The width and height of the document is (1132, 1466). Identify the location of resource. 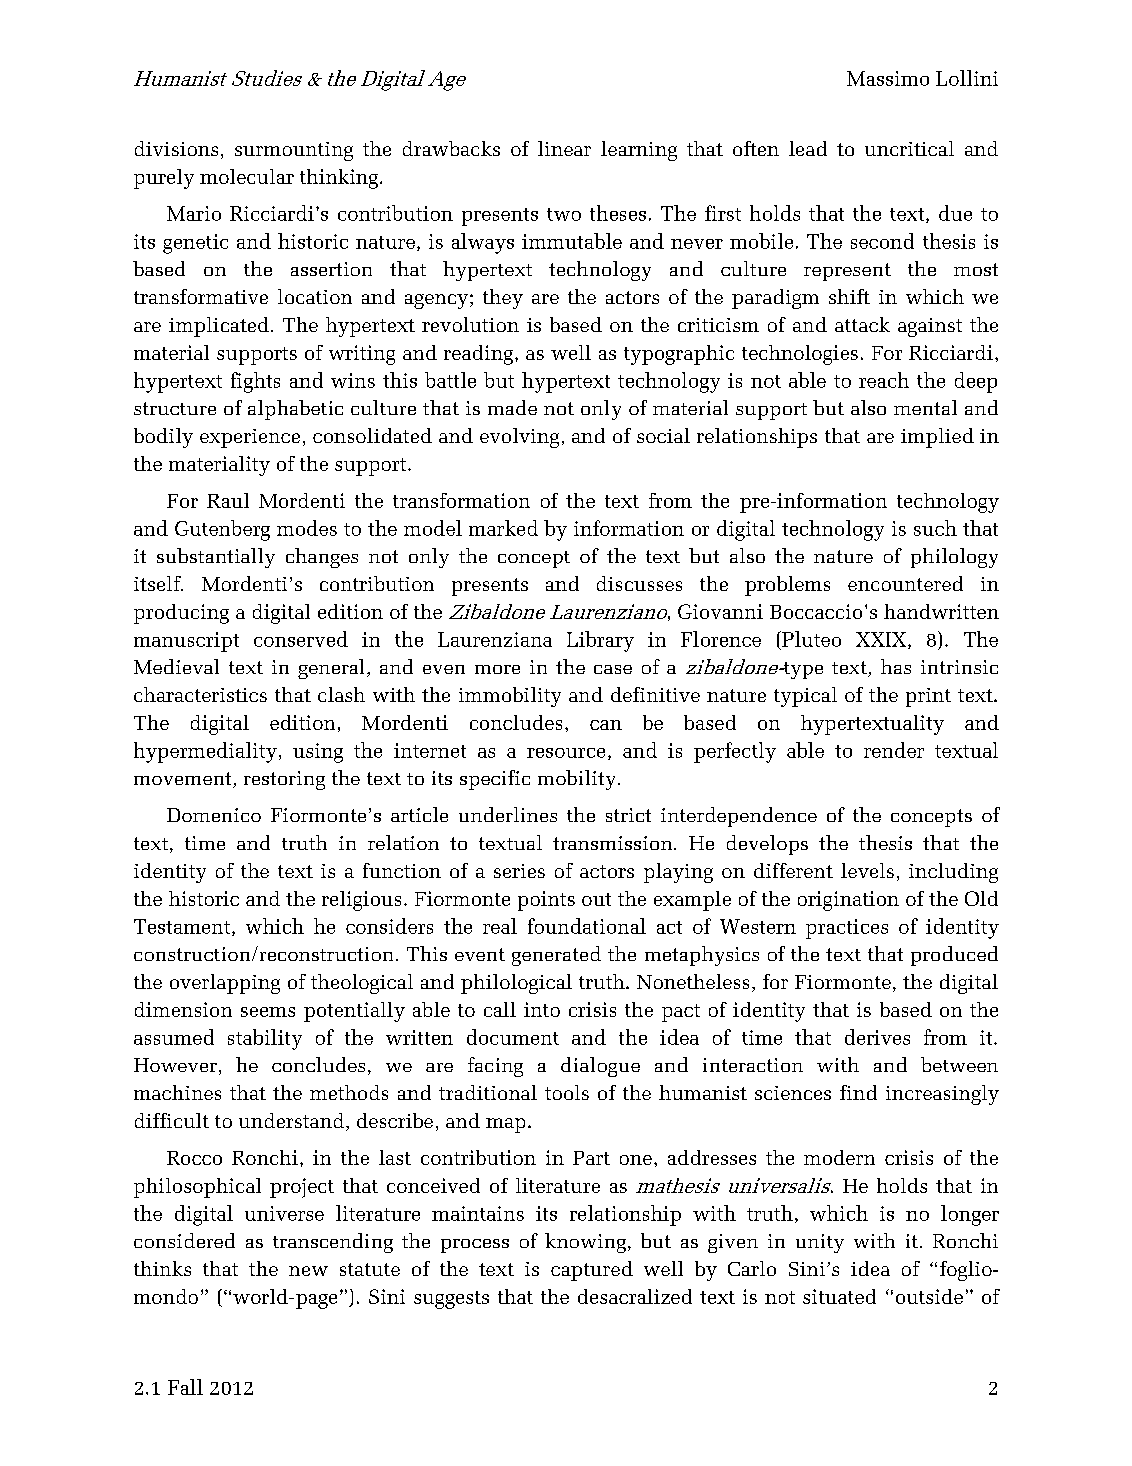
(566, 753).
